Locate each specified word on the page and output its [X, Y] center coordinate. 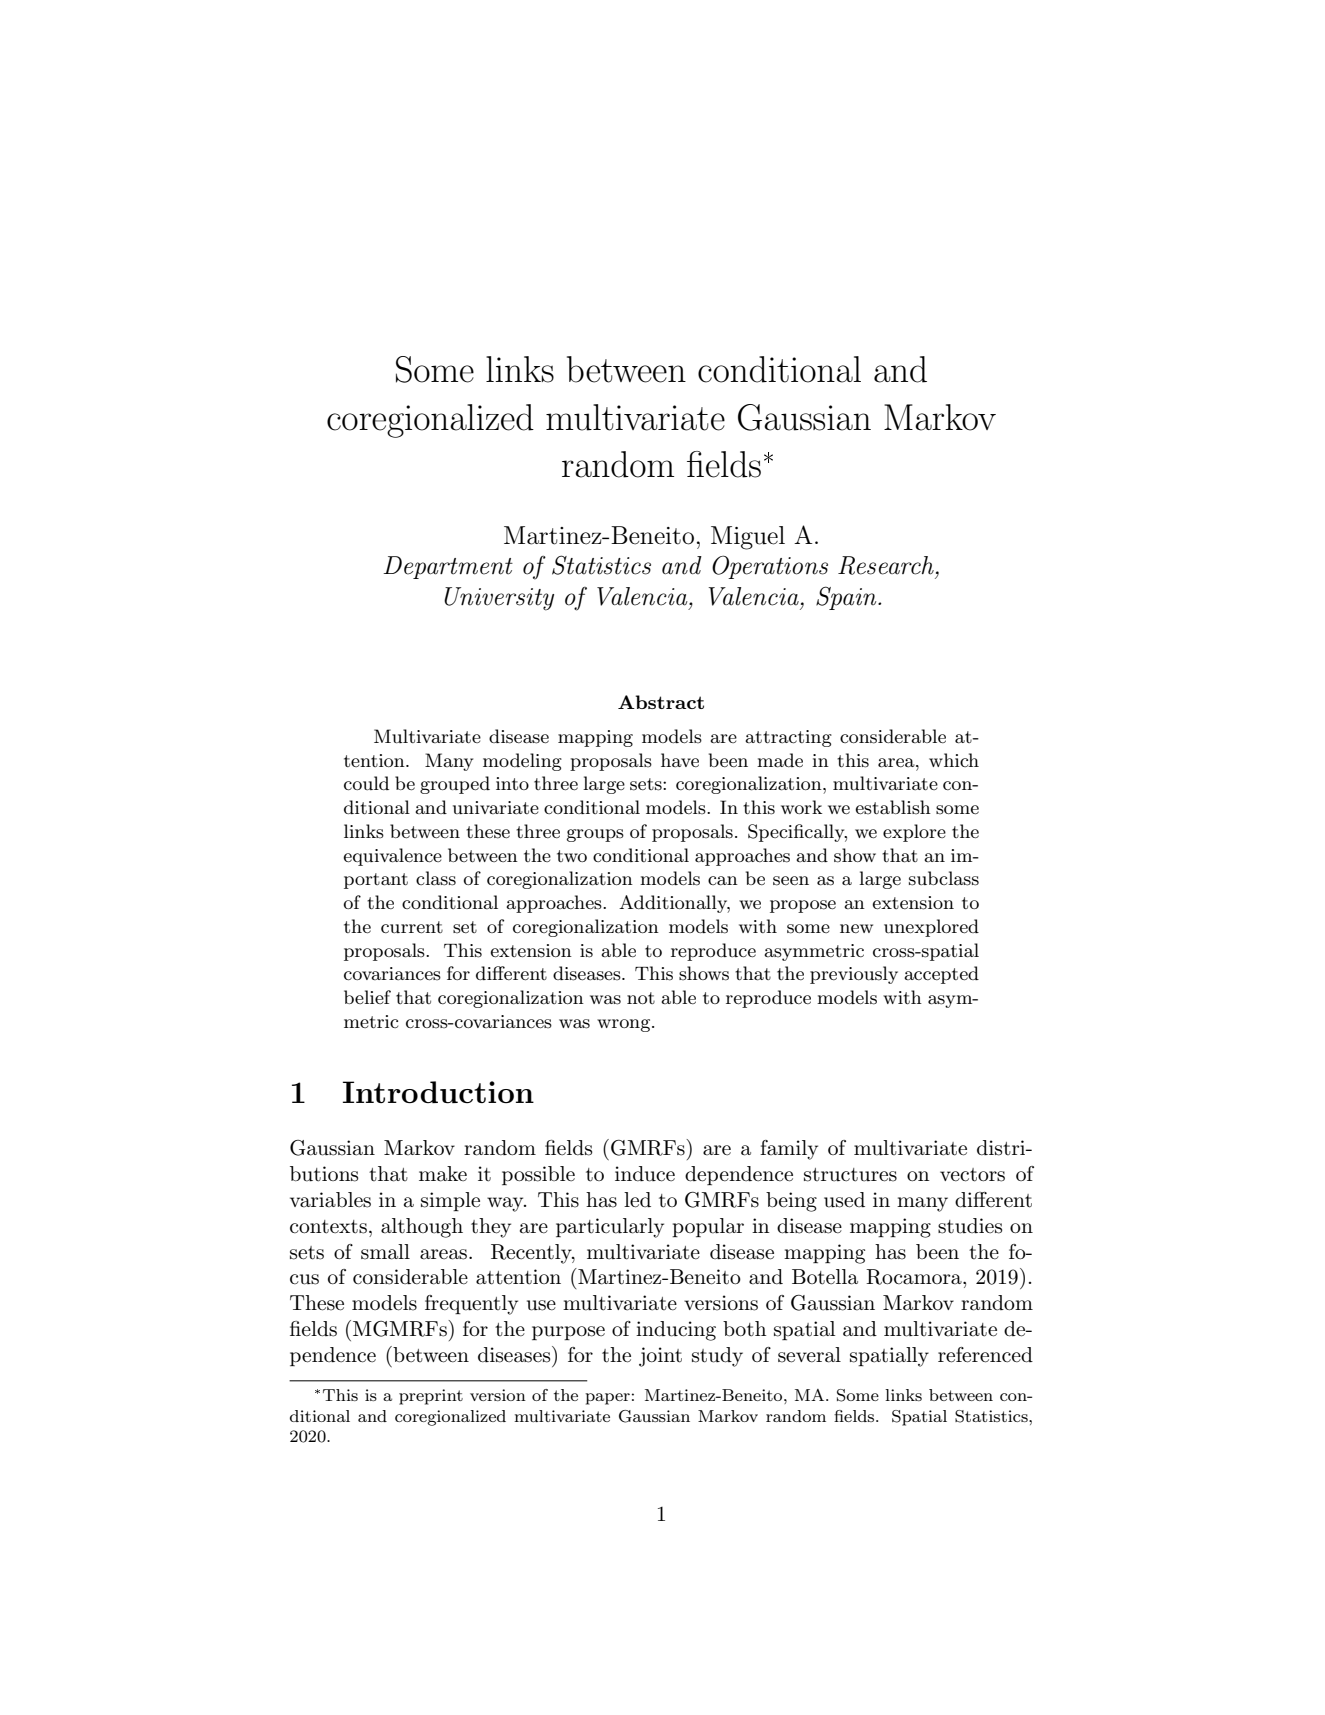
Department [448, 567]
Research [886, 565]
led [637, 1200]
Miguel [748, 538]
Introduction [438, 1092]
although [422, 1228]
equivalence [392, 857]
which [954, 760]
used [844, 1200]
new [856, 928]
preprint [431, 1397]
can [723, 881]
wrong [625, 1025]
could [366, 783]
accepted [941, 975]
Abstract [661, 702]
